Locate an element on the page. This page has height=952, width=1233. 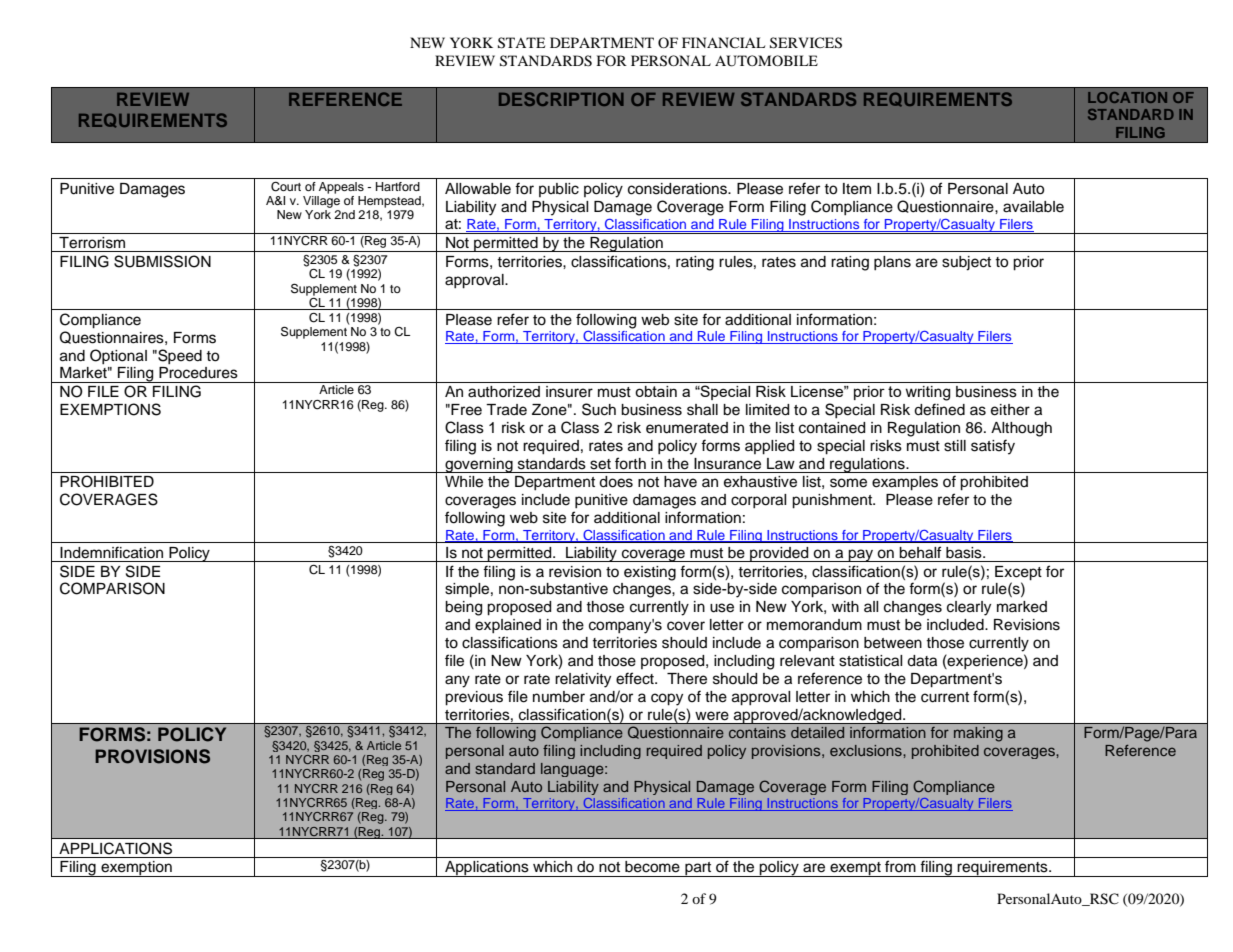
obtain is located at coordinates (656, 391).
